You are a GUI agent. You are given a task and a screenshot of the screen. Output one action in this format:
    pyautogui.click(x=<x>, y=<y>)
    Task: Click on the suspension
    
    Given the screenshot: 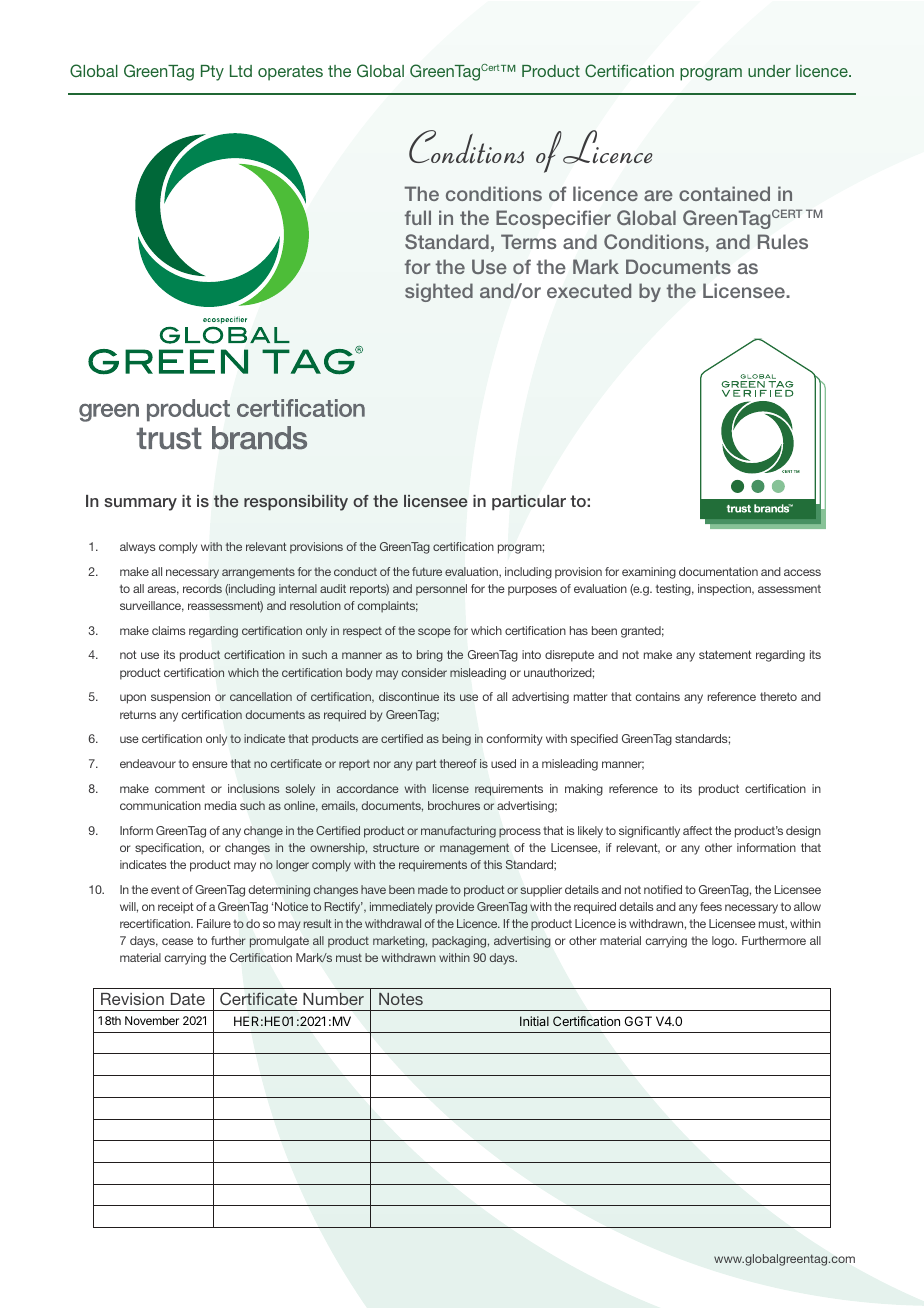 What is the action you would take?
    pyautogui.click(x=180, y=698)
